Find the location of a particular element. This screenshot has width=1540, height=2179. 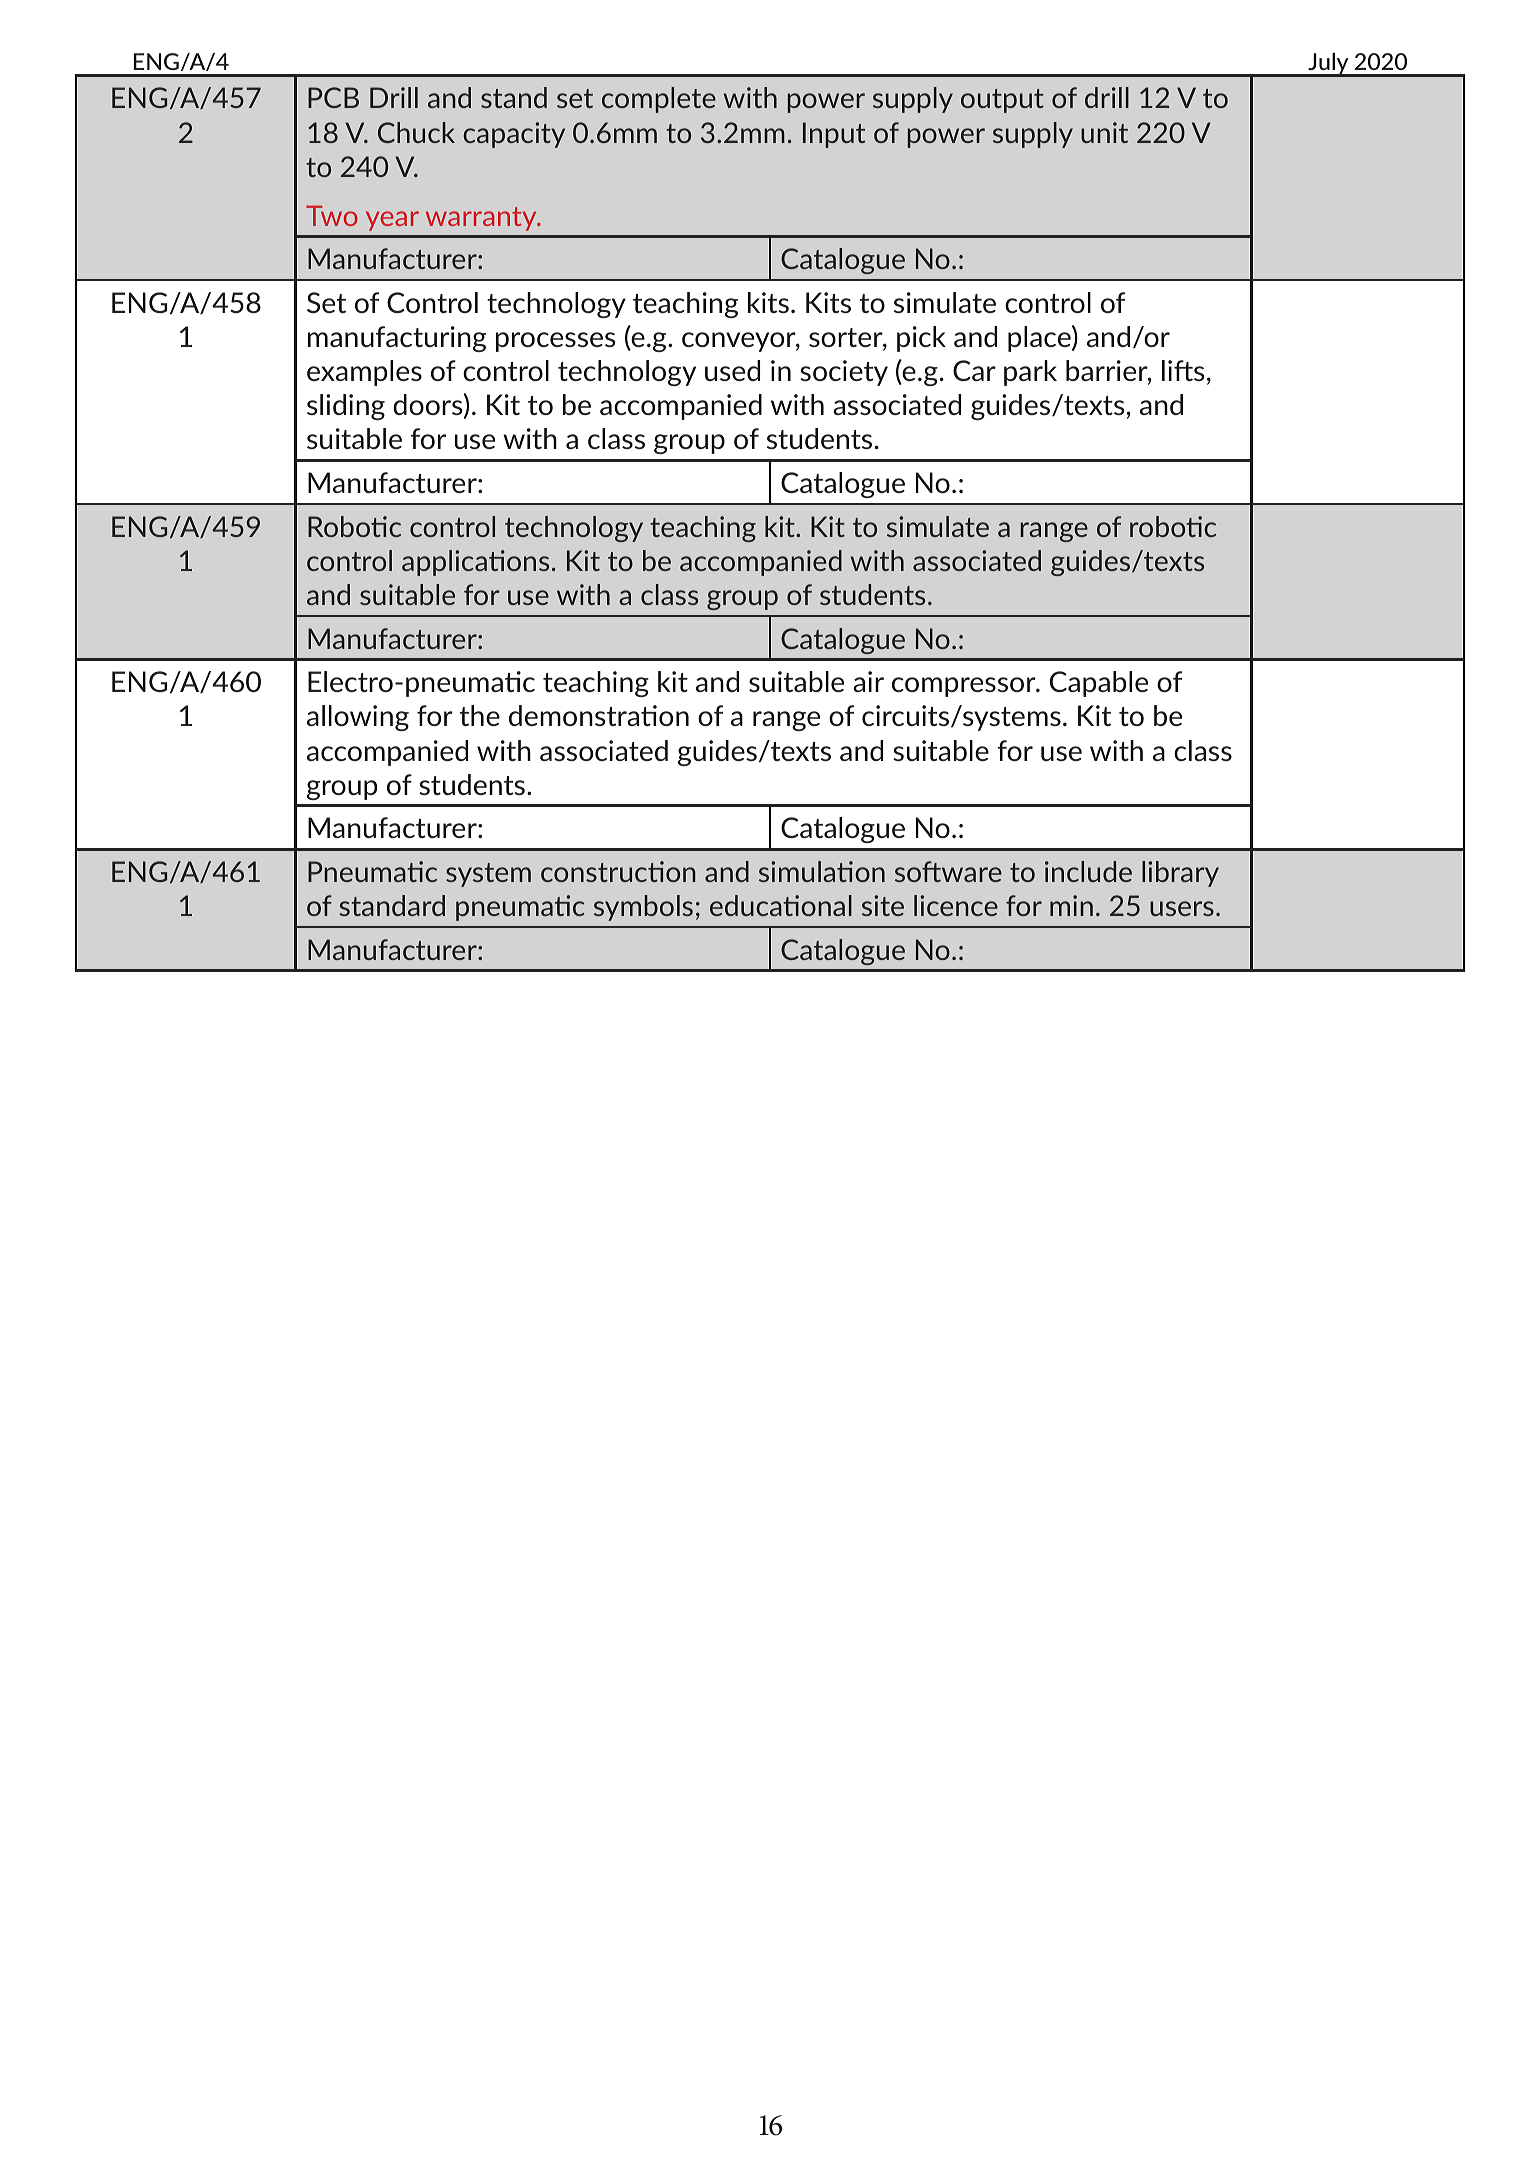

Chuck is located at coordinates (416, 132).
